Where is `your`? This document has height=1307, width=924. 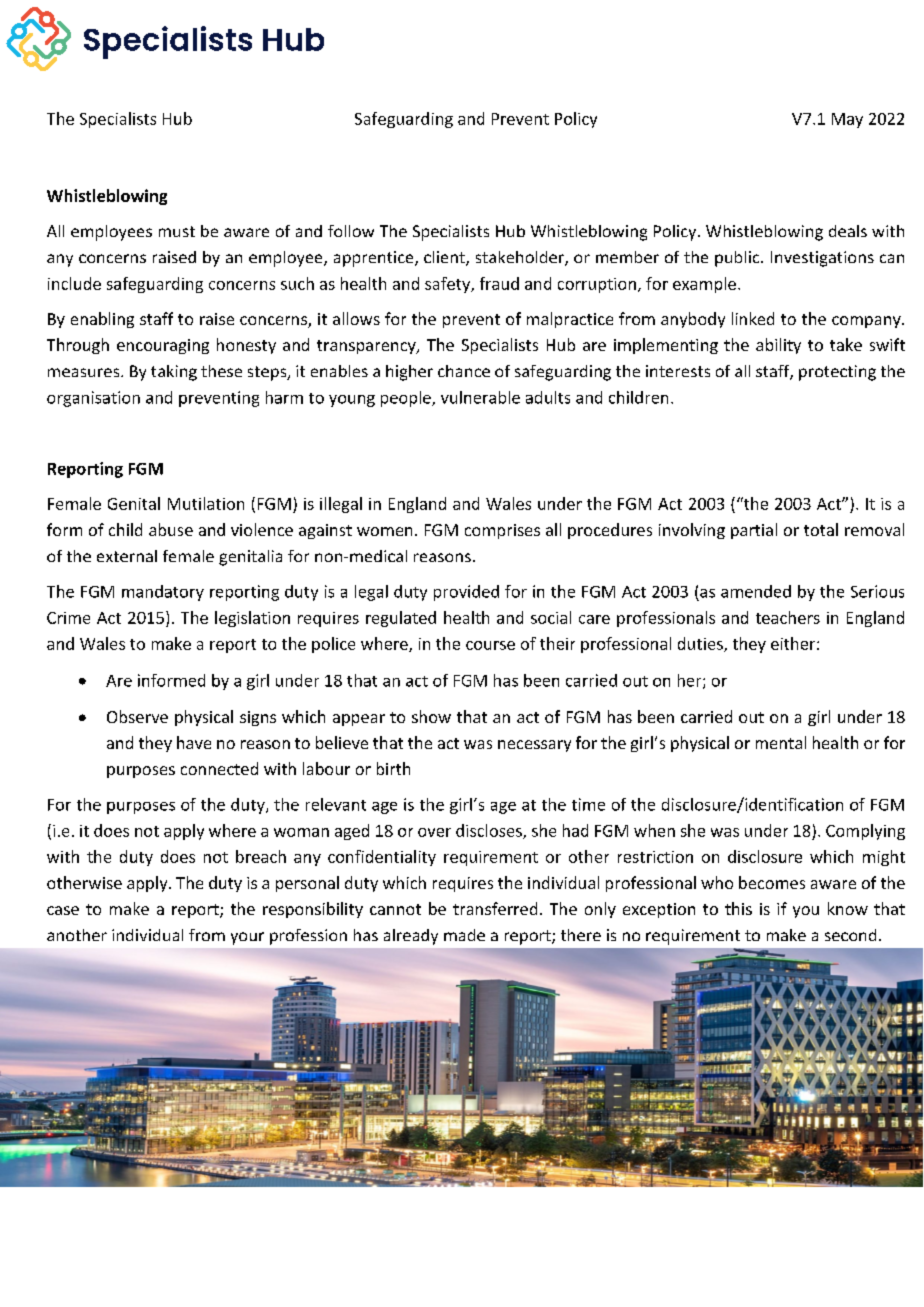 your is located at coordinates (247, 938).
